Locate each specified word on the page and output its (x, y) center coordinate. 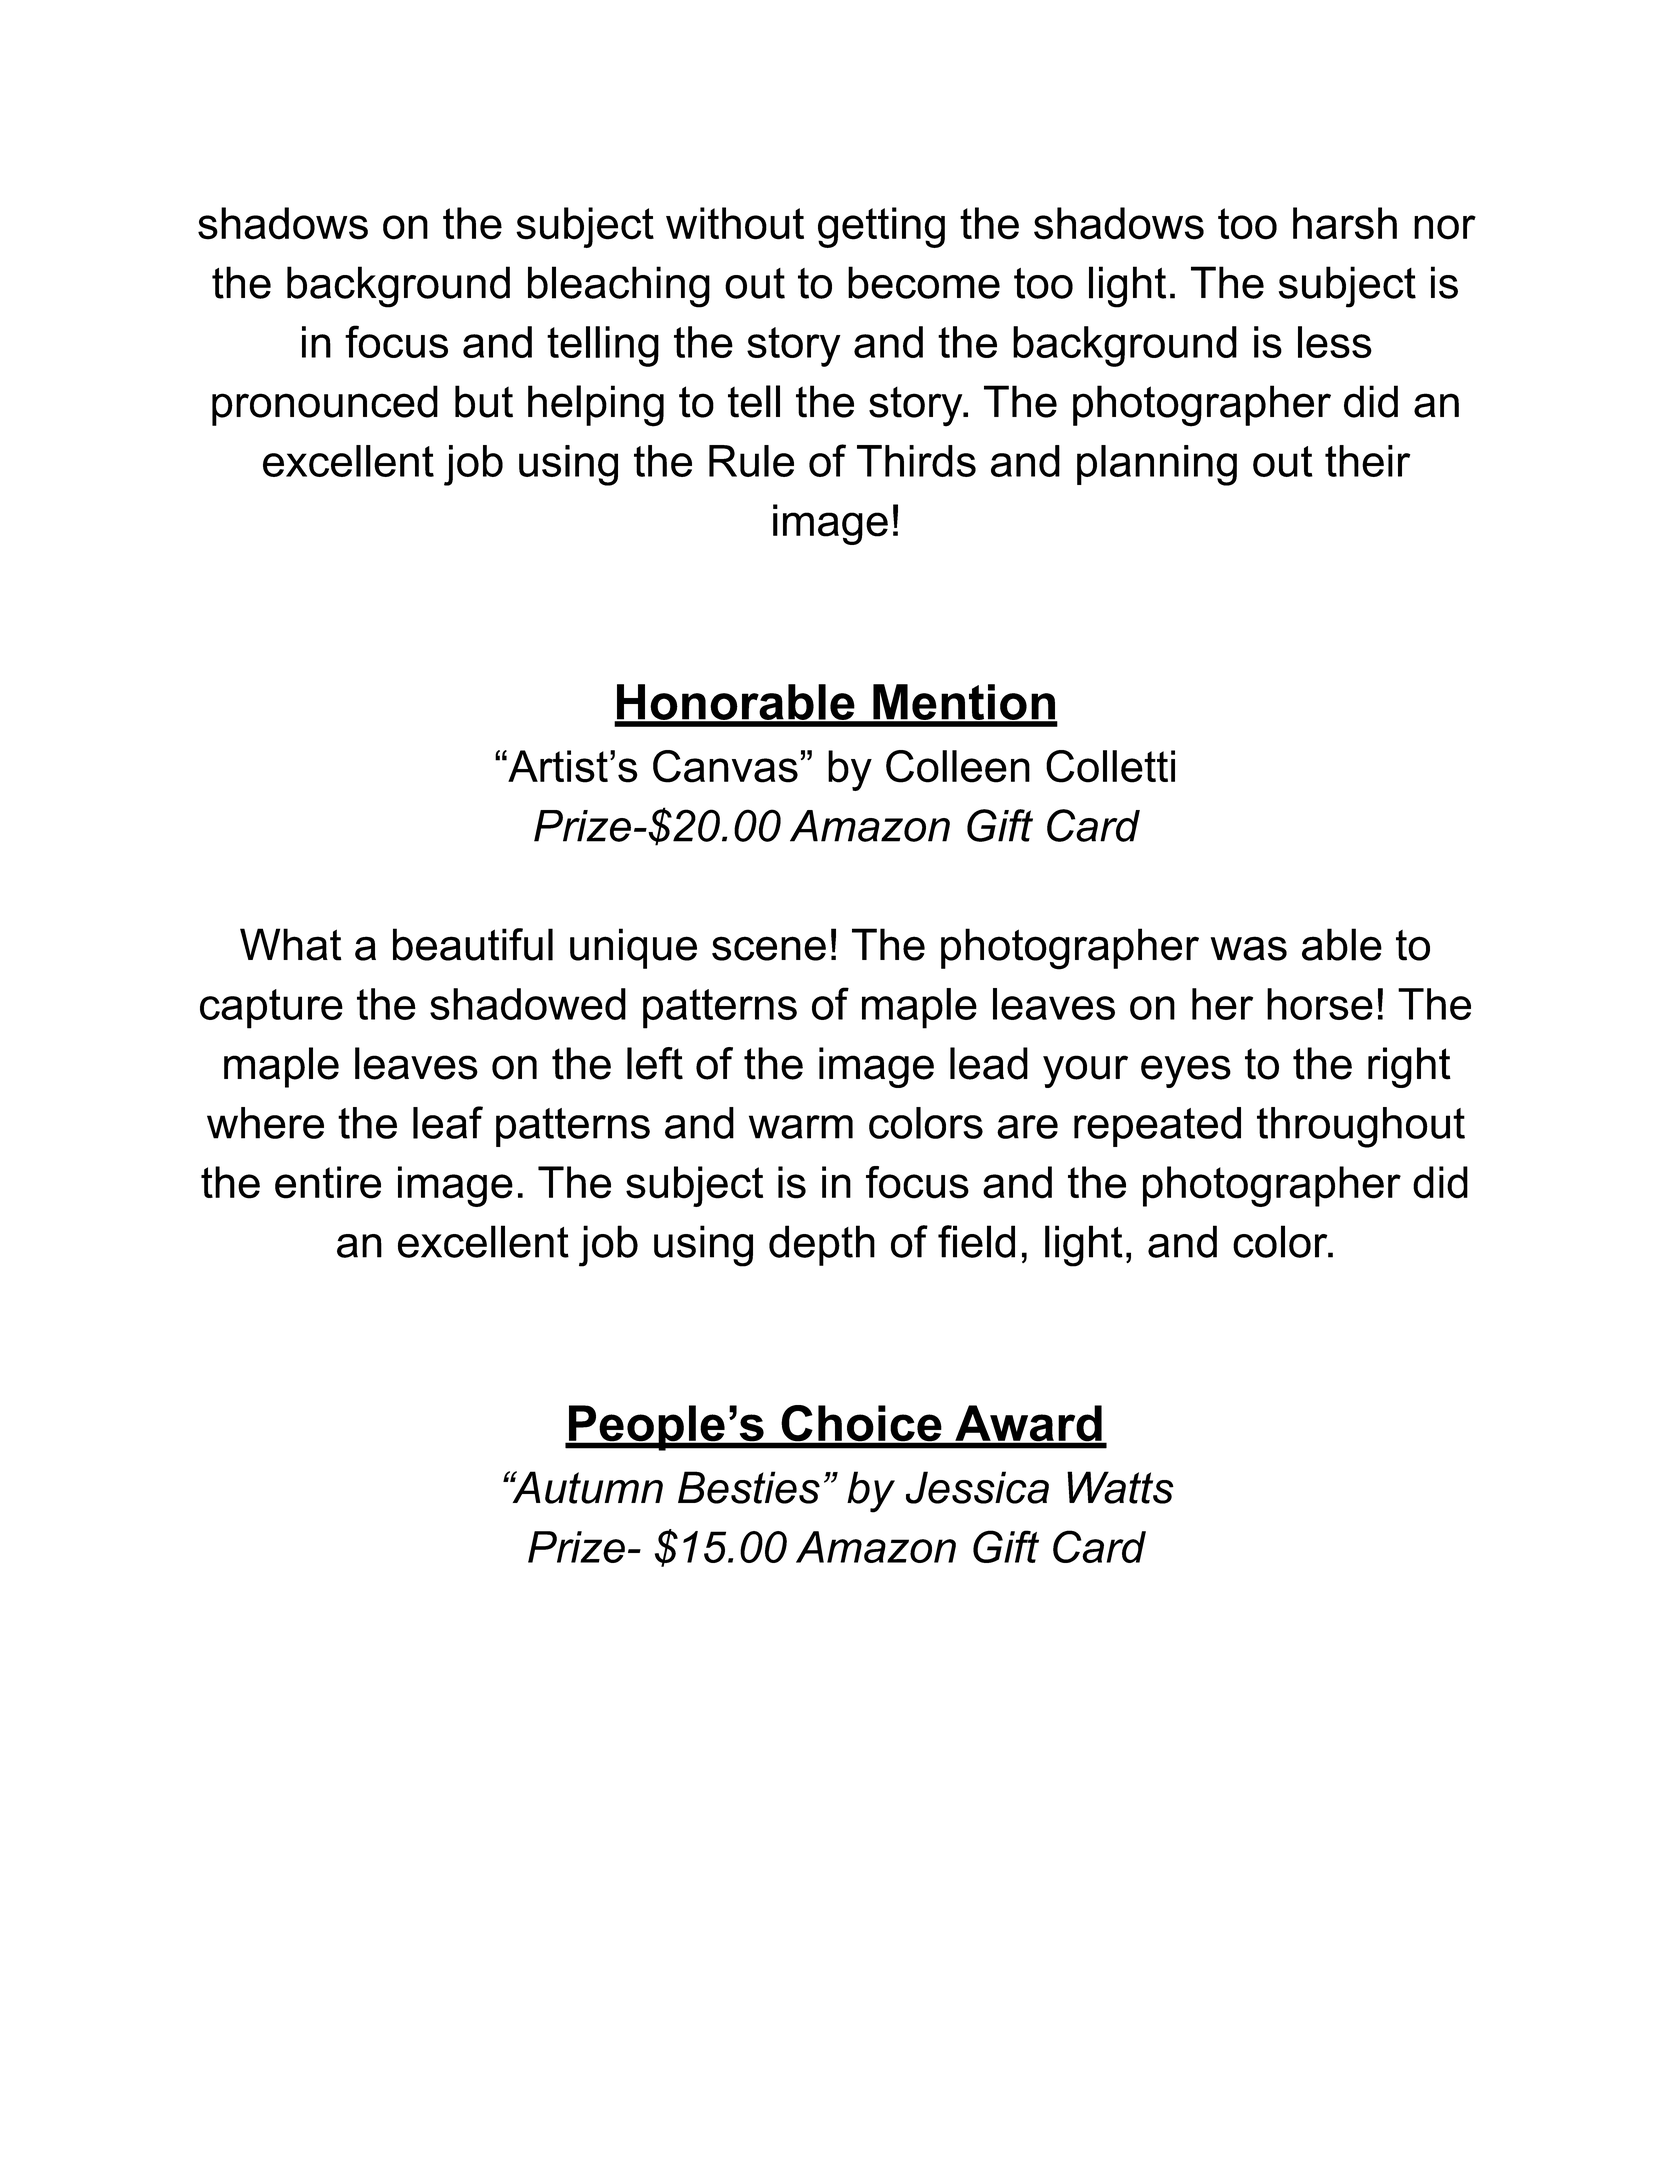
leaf (448, 1122)
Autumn (586, 1487)
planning (1157, 465)
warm (801, 1127)
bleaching (619, 287)
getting (881, 227)
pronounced (325, 405)
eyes (1186, 1071)
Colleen (958, 766)
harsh (1345, 223)
